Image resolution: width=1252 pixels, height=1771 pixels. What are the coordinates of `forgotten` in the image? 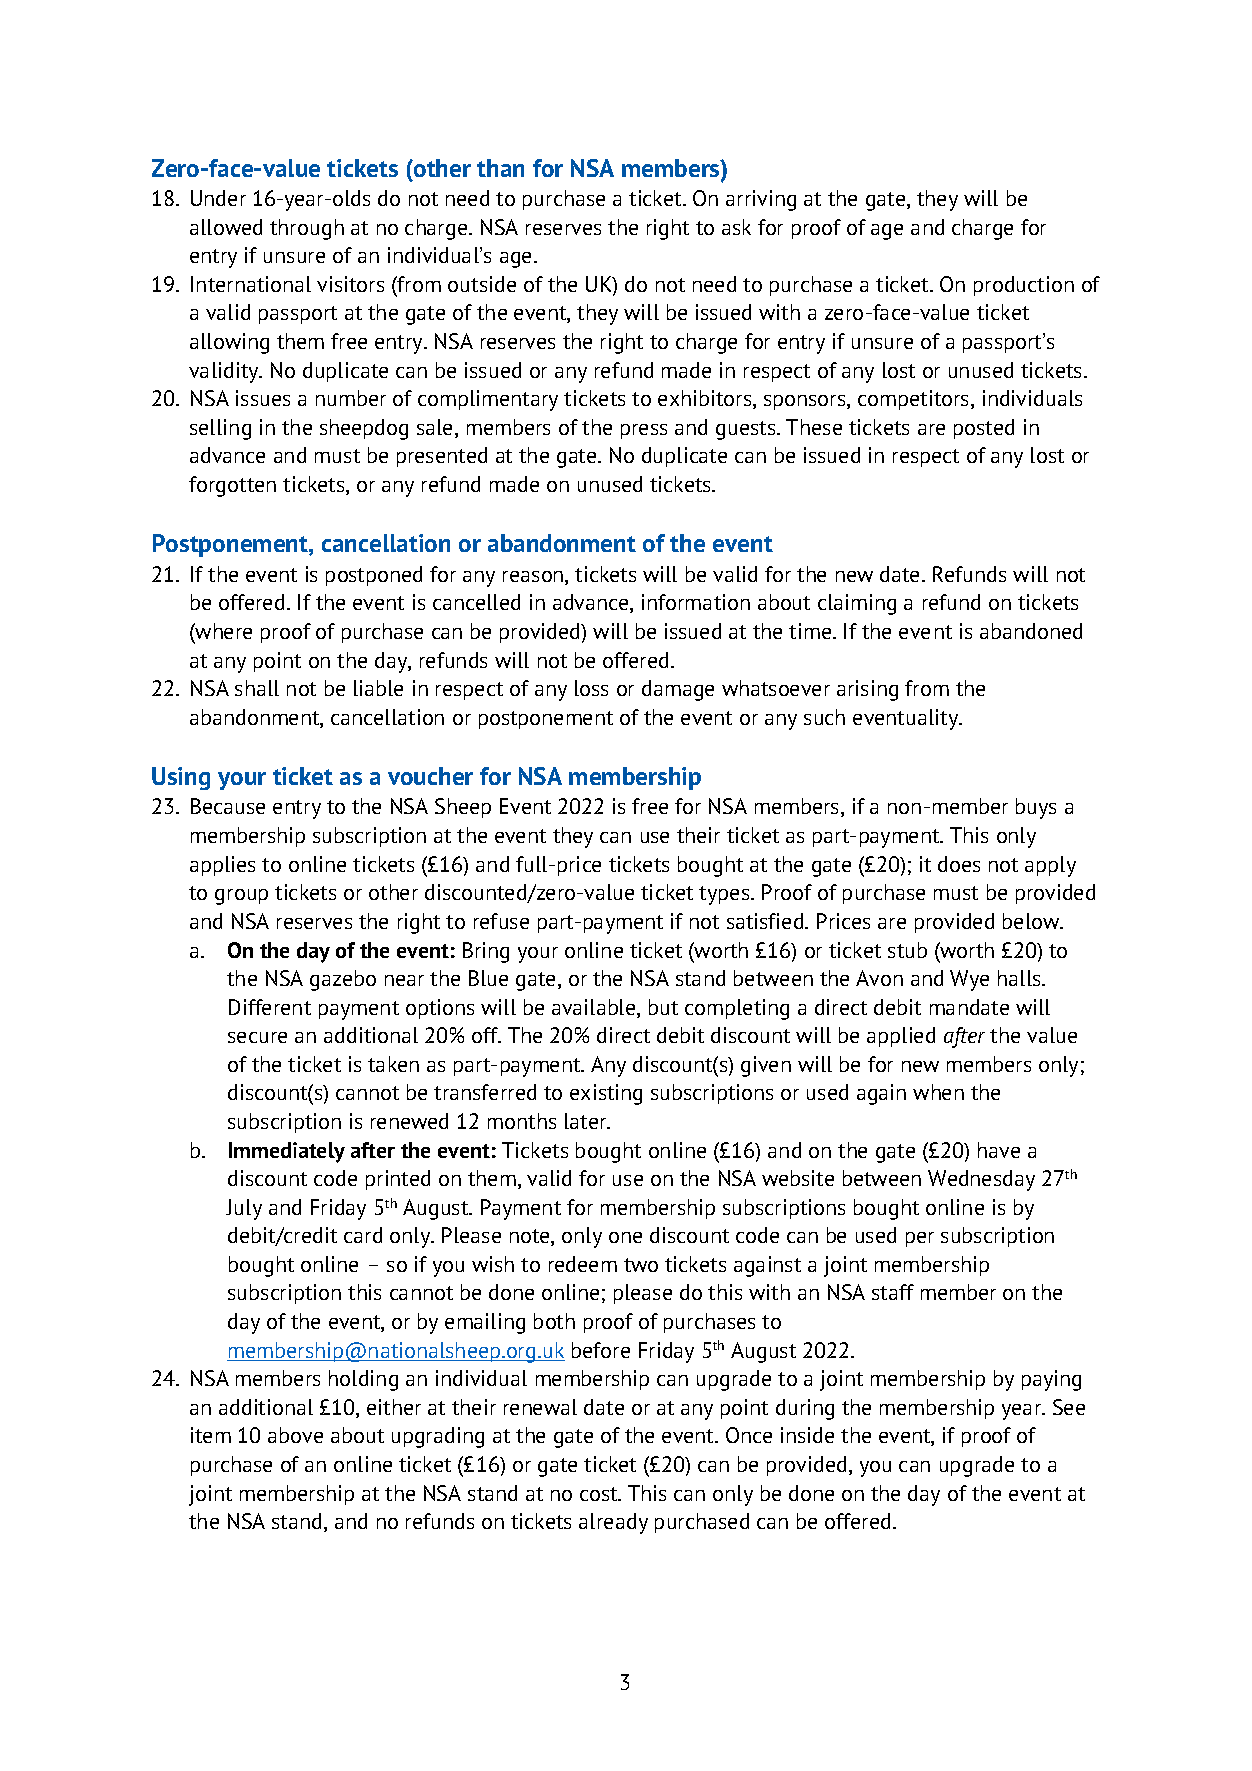 It's located at (232, 486).
